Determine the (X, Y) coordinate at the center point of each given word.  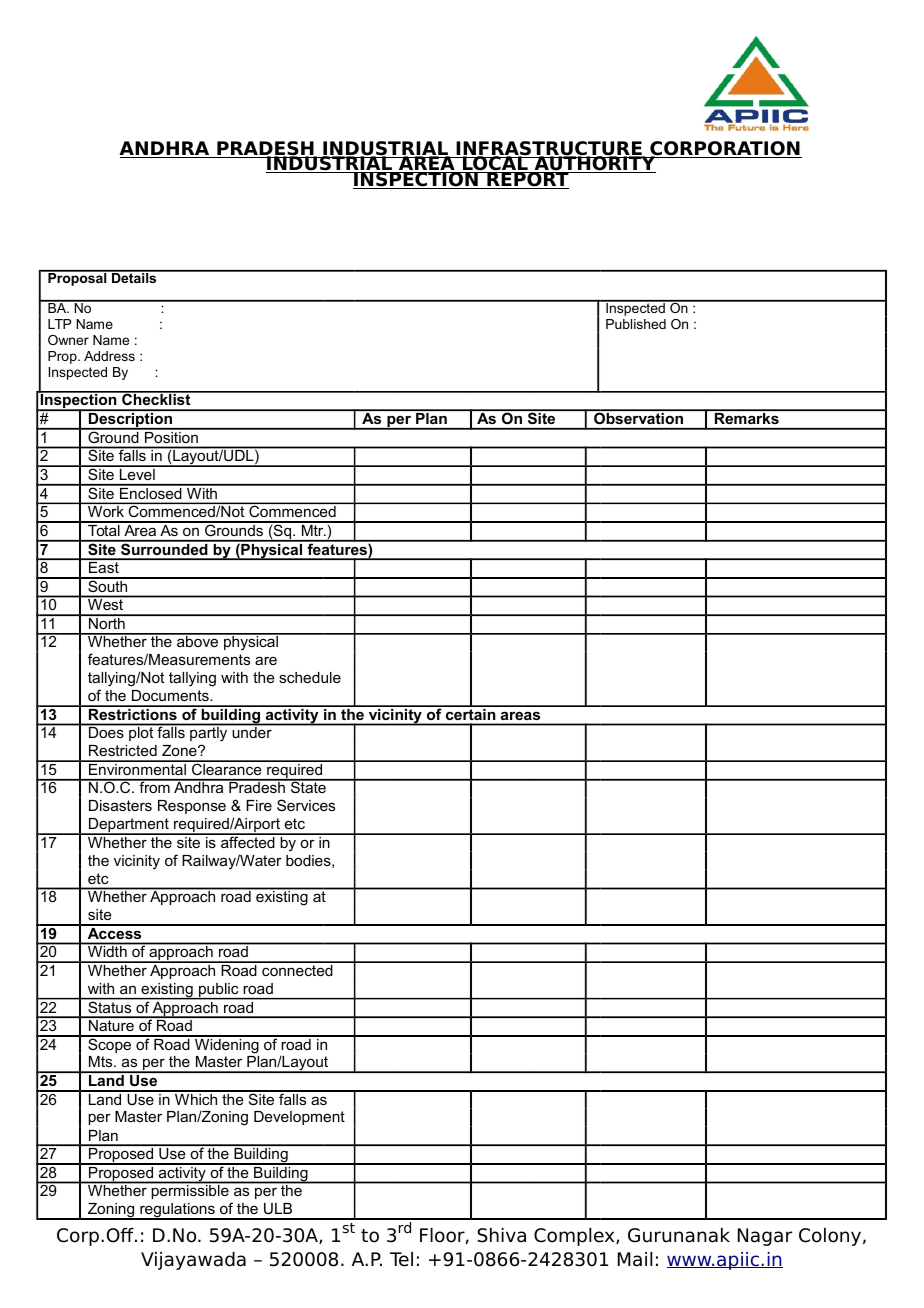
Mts (102, 1061)
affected (248, 841)
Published (636, 324)
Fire (259, 805)
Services (306, 805)
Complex (575, 1237)
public (219, 991)
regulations (177, 1211)
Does (106, 732)
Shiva (501, 1235)
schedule (310, 677)
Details (134, 277)
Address (109, 356)
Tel (401, 1259)
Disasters (120, 805)
